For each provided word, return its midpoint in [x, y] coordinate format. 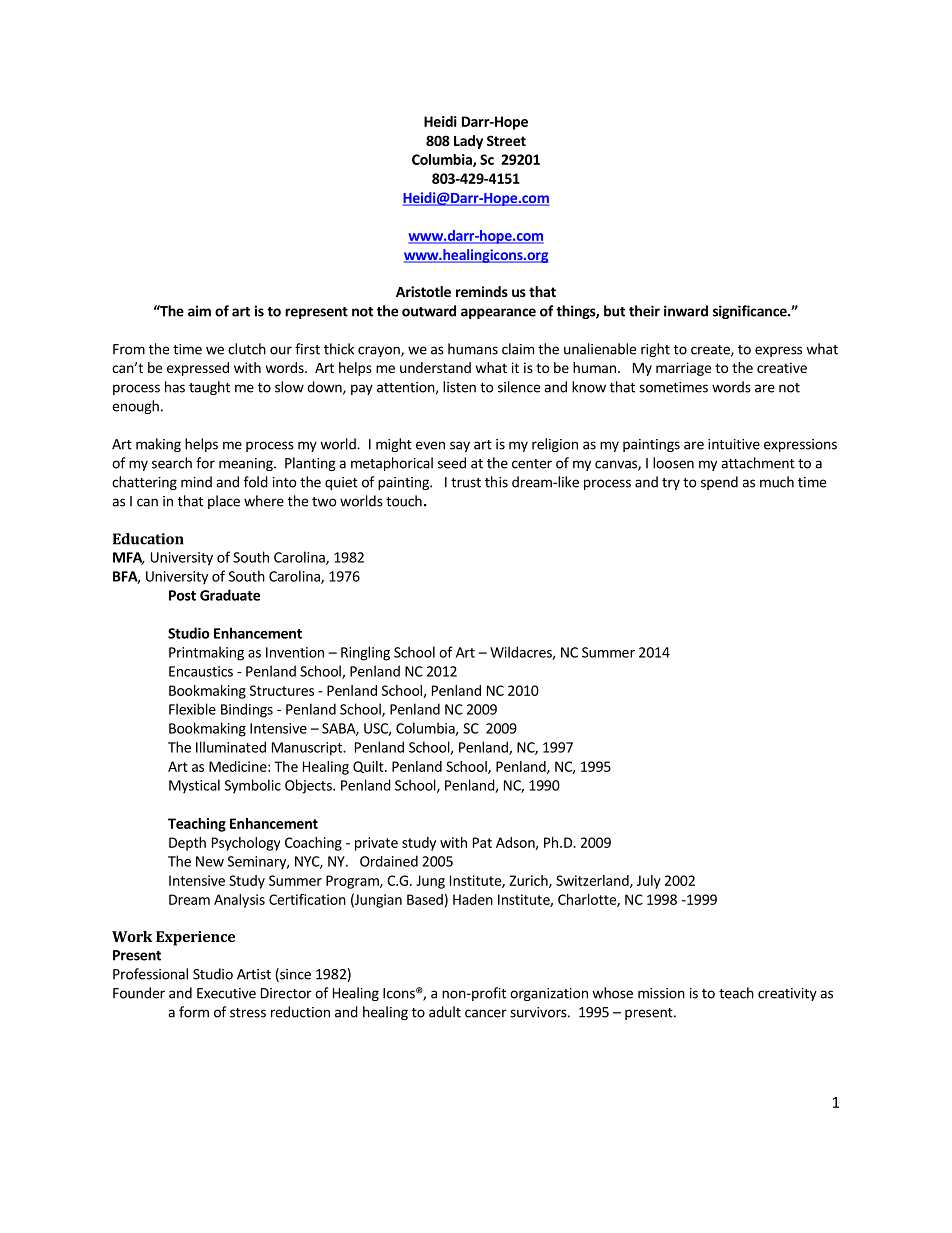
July [649, 882]
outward [429, 311]
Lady [468, 142]
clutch [247, 349]
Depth [187, 844]
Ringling [365, 653]
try [671, 484]
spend [719, 483]
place [224, 502]
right [655, 350]
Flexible [192, 709]
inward [686, 311]
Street [506, 140]
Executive [226, 993]
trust [466, 483]
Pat [482, 842]
